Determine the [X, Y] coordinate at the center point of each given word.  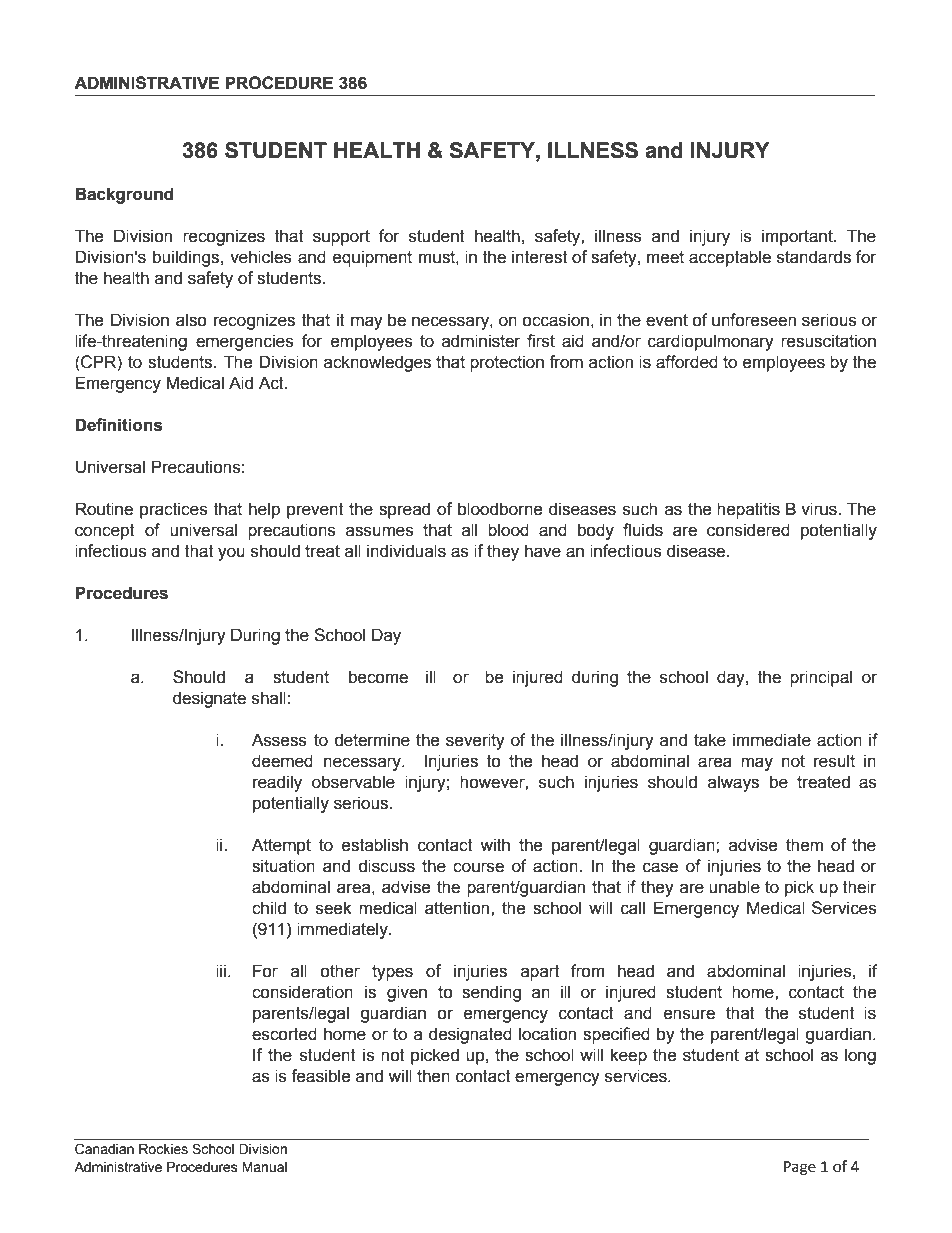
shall [269, 698]
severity [475, 741]
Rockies [163, 1149]
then [433, 1076]
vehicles [261, 257]
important [798, 237]
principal [821, 678]
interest [540, 257]
